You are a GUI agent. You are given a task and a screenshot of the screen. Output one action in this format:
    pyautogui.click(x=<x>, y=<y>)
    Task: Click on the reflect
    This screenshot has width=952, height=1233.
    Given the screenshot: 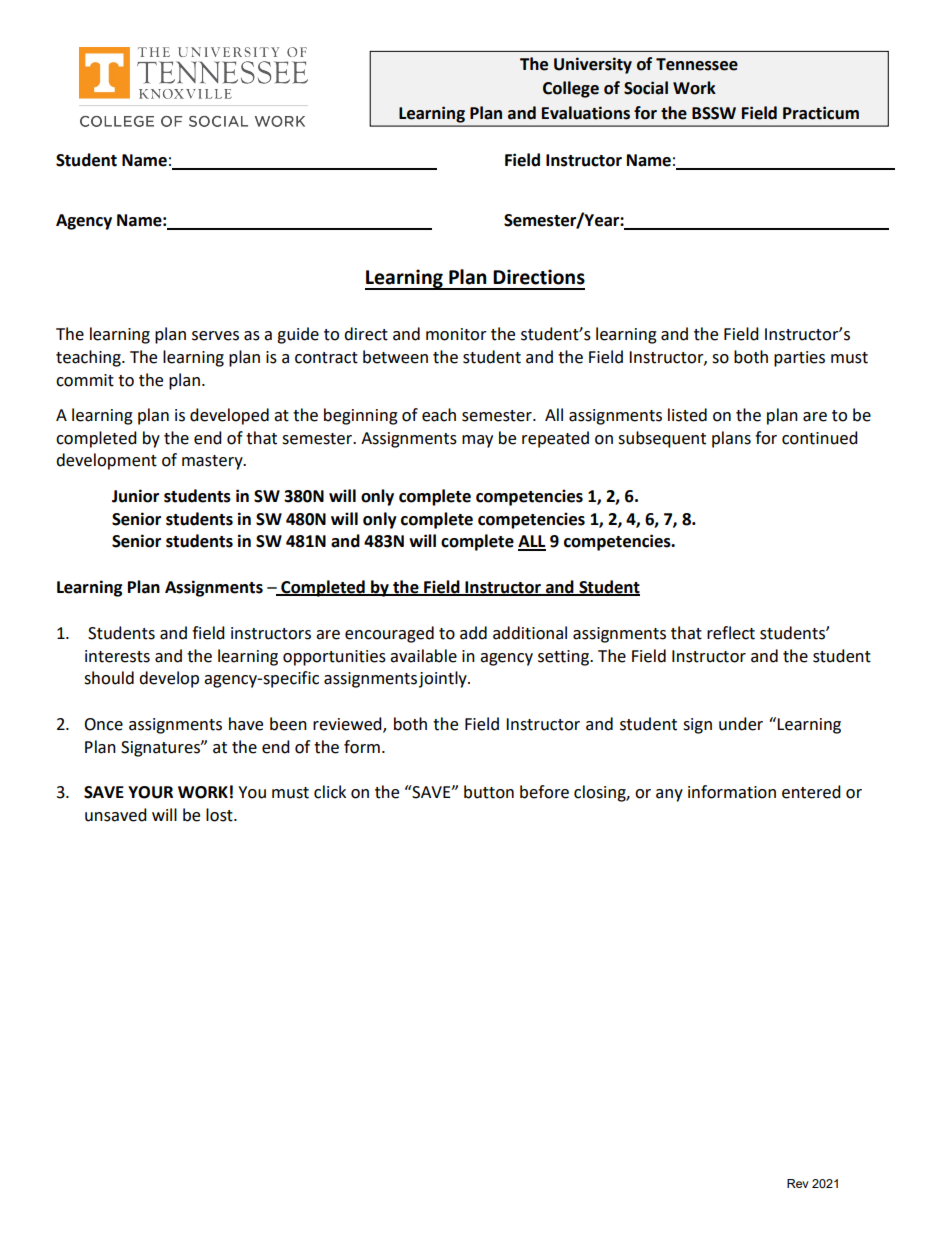 What is the action you would take?
    pyautogui.click(x=731, y=633)
